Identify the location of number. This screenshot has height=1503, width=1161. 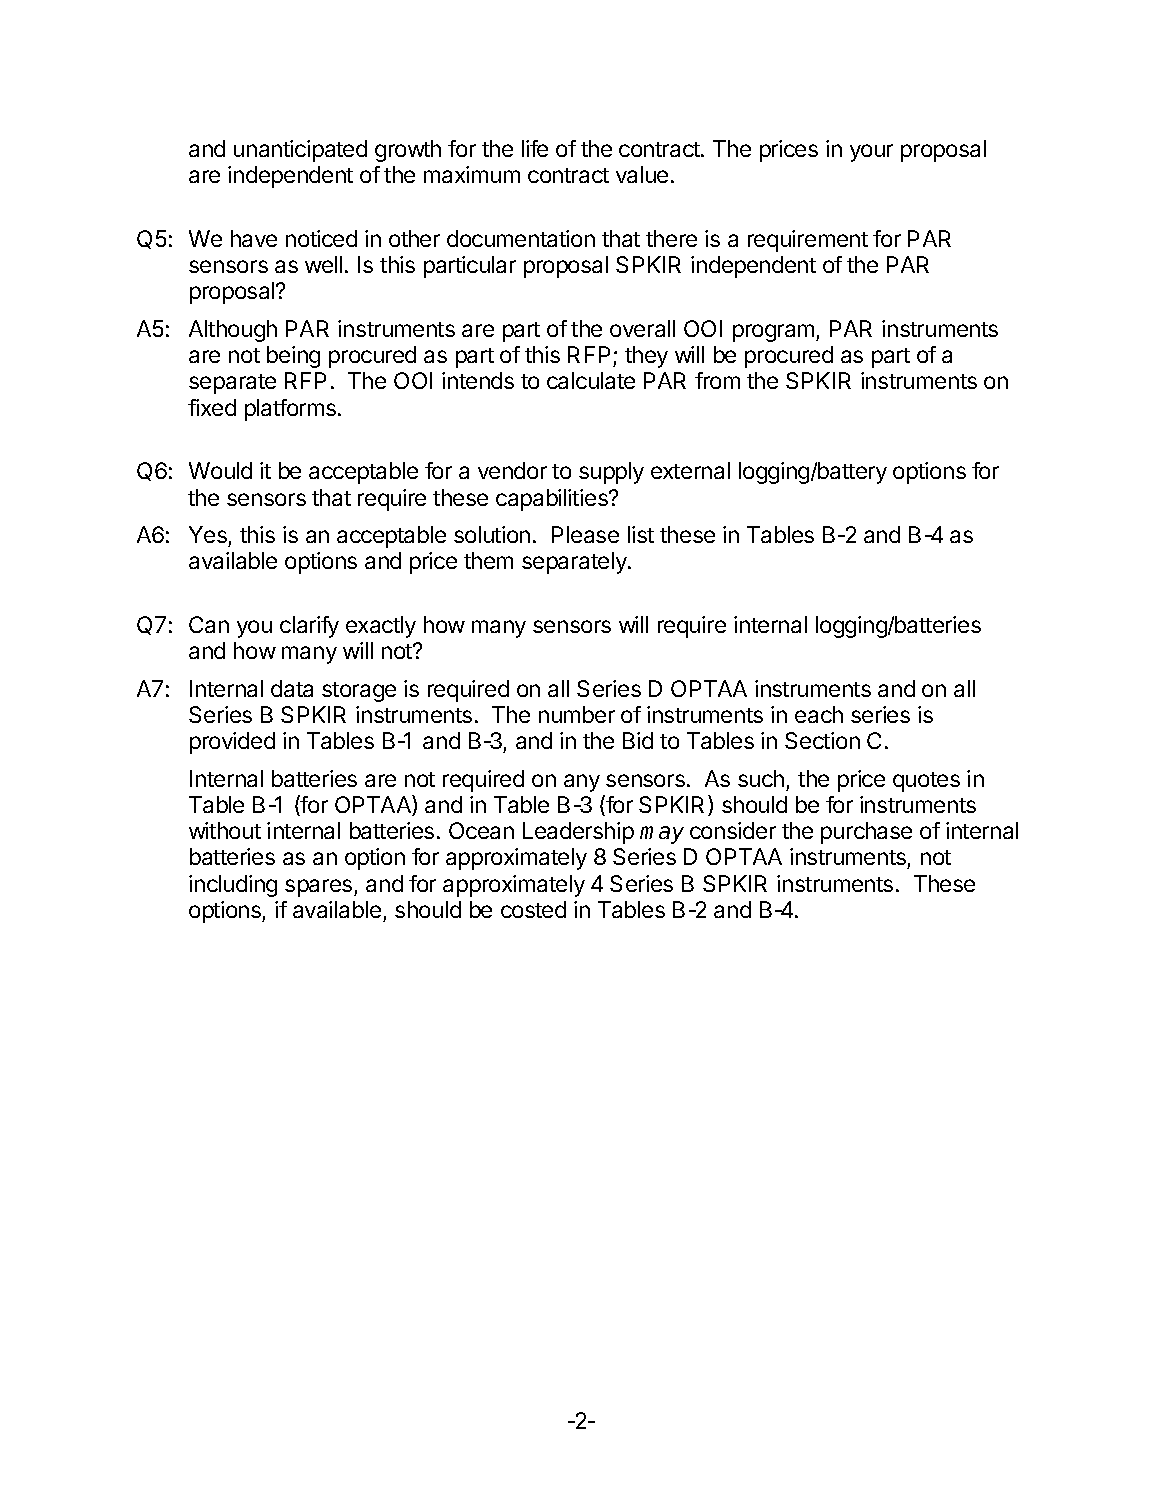
(577, 714).
